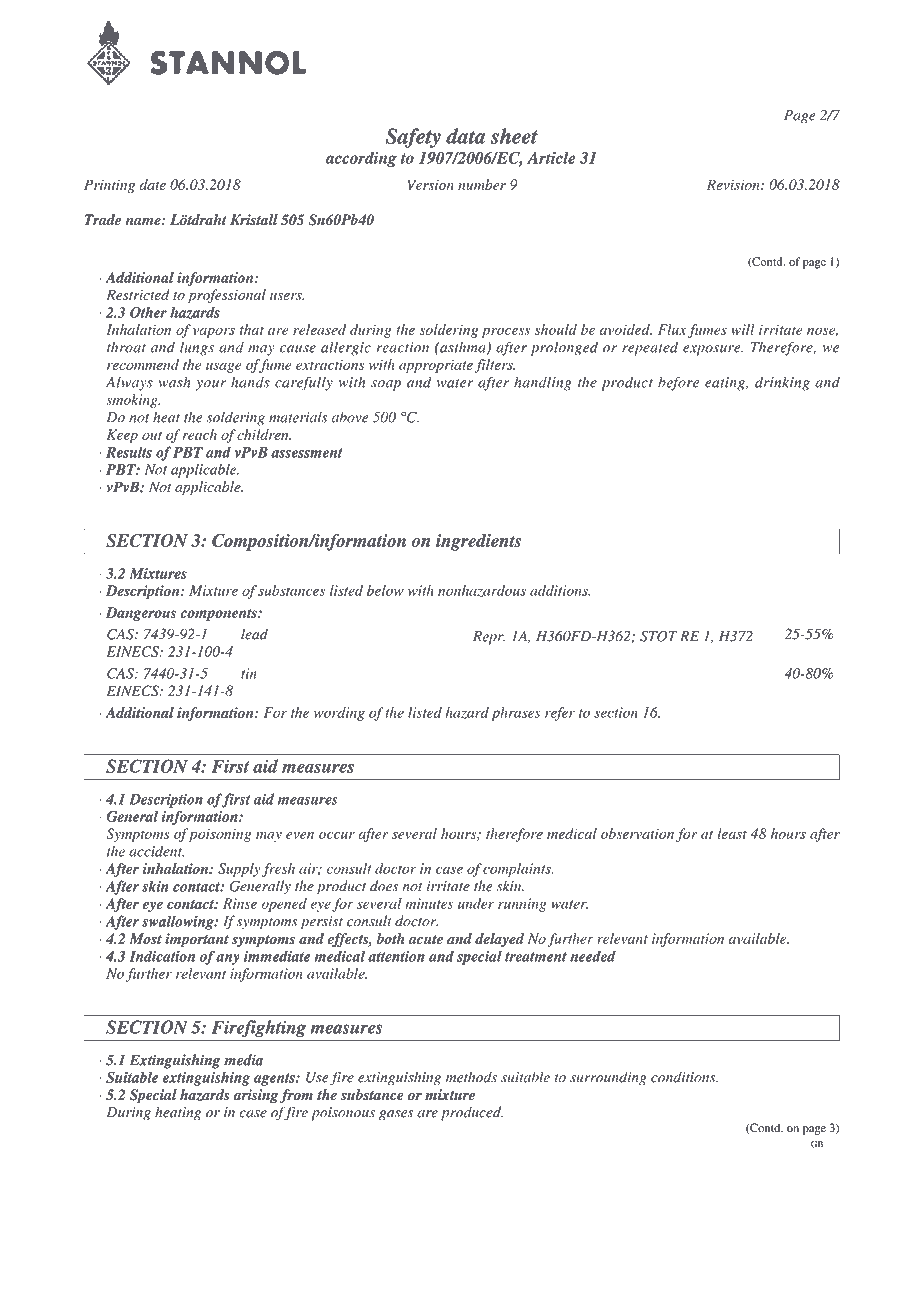 Image resolution: width=924 pixels, height=1308 pixels. Describe the element at coordinates (152, 184) in the screenshot. I see `date` at that location.
